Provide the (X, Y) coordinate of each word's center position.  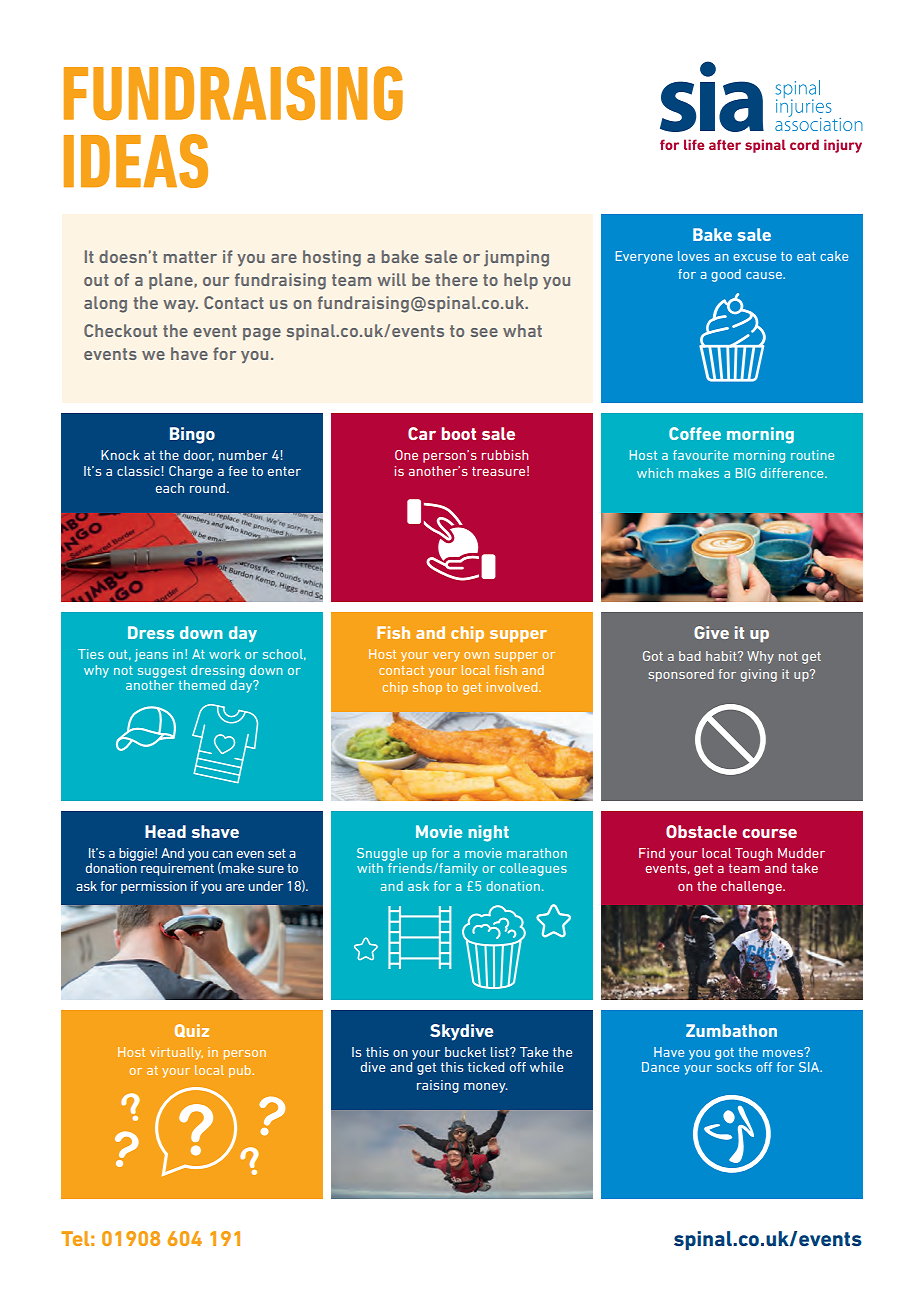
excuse (754, 257)
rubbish (505, 455)
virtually (176, 1053)
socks (734, 1067)
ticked (486, 1067)
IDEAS (136, 161)
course (769, 833)
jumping (516, 258)
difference (793, 473)
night (489, 833)
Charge (191, 472)
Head (165, 831)
